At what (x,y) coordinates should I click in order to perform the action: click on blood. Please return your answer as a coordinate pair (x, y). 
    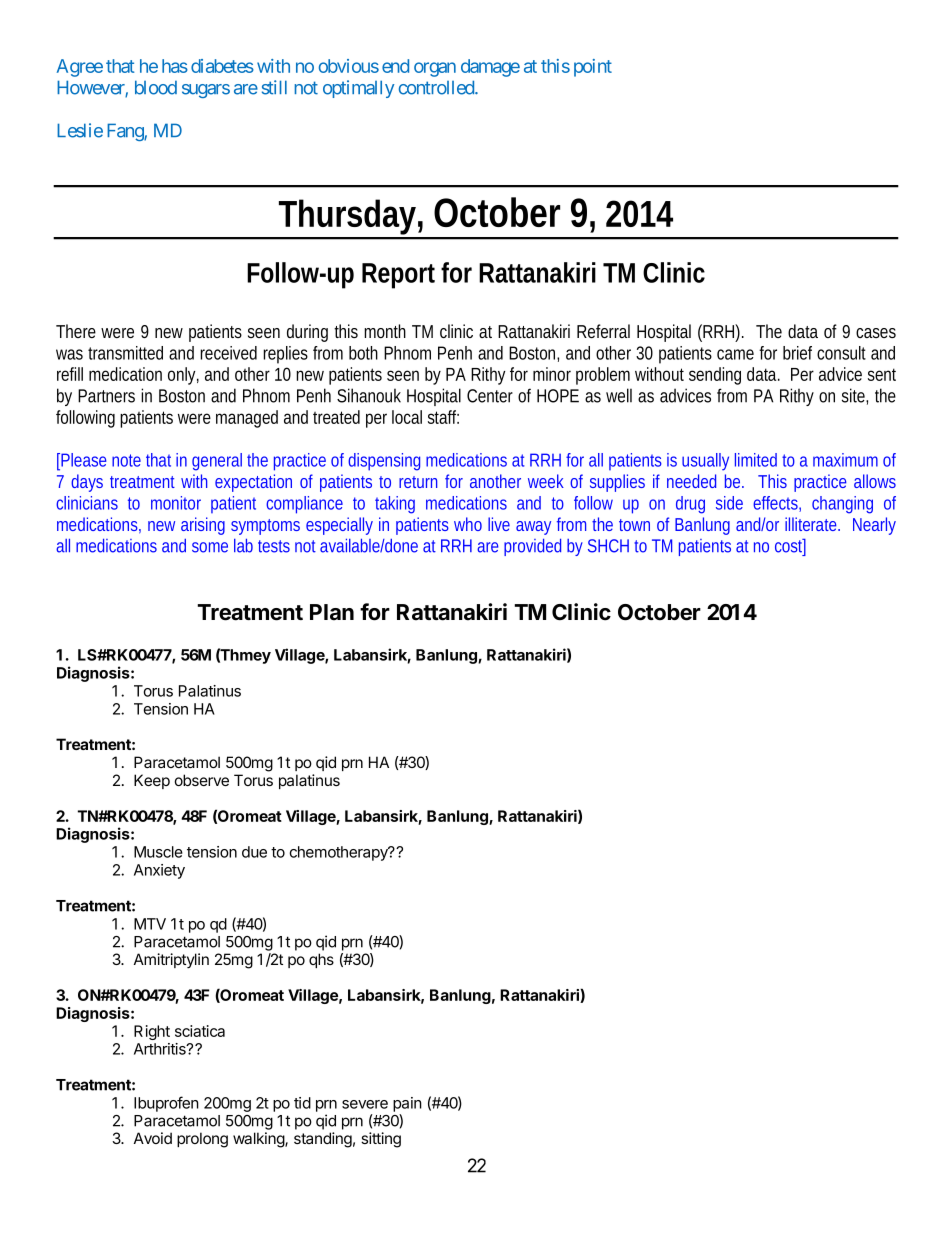
    Looking at the image, I should click on (156, 87).
